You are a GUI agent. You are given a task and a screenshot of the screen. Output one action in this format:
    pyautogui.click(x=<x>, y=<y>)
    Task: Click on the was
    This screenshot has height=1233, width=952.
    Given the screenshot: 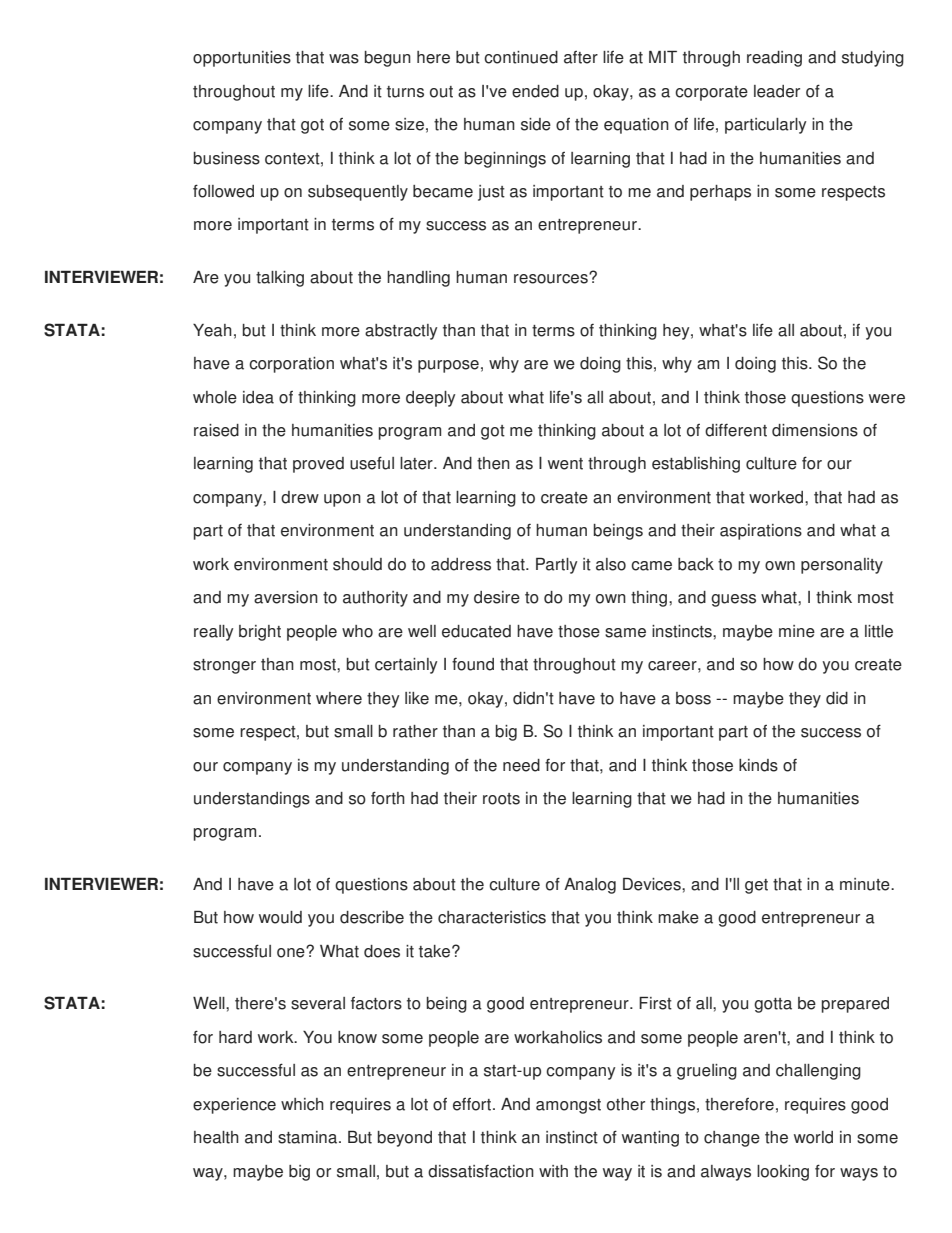 What is the action you would take?
    pyautogui.click(x=344, y=59)
